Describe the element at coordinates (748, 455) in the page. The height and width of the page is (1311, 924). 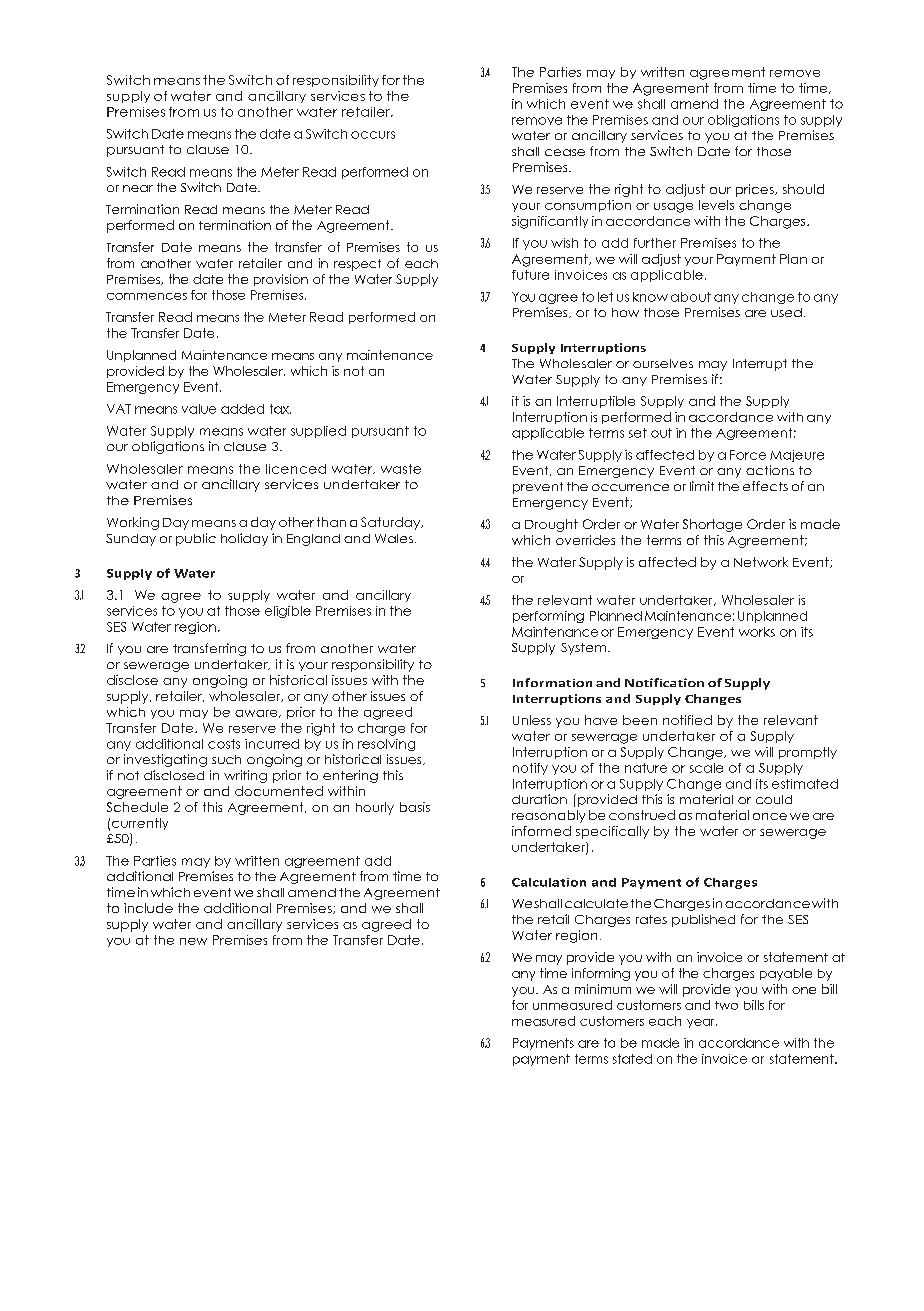
I see `Force` at that location.
